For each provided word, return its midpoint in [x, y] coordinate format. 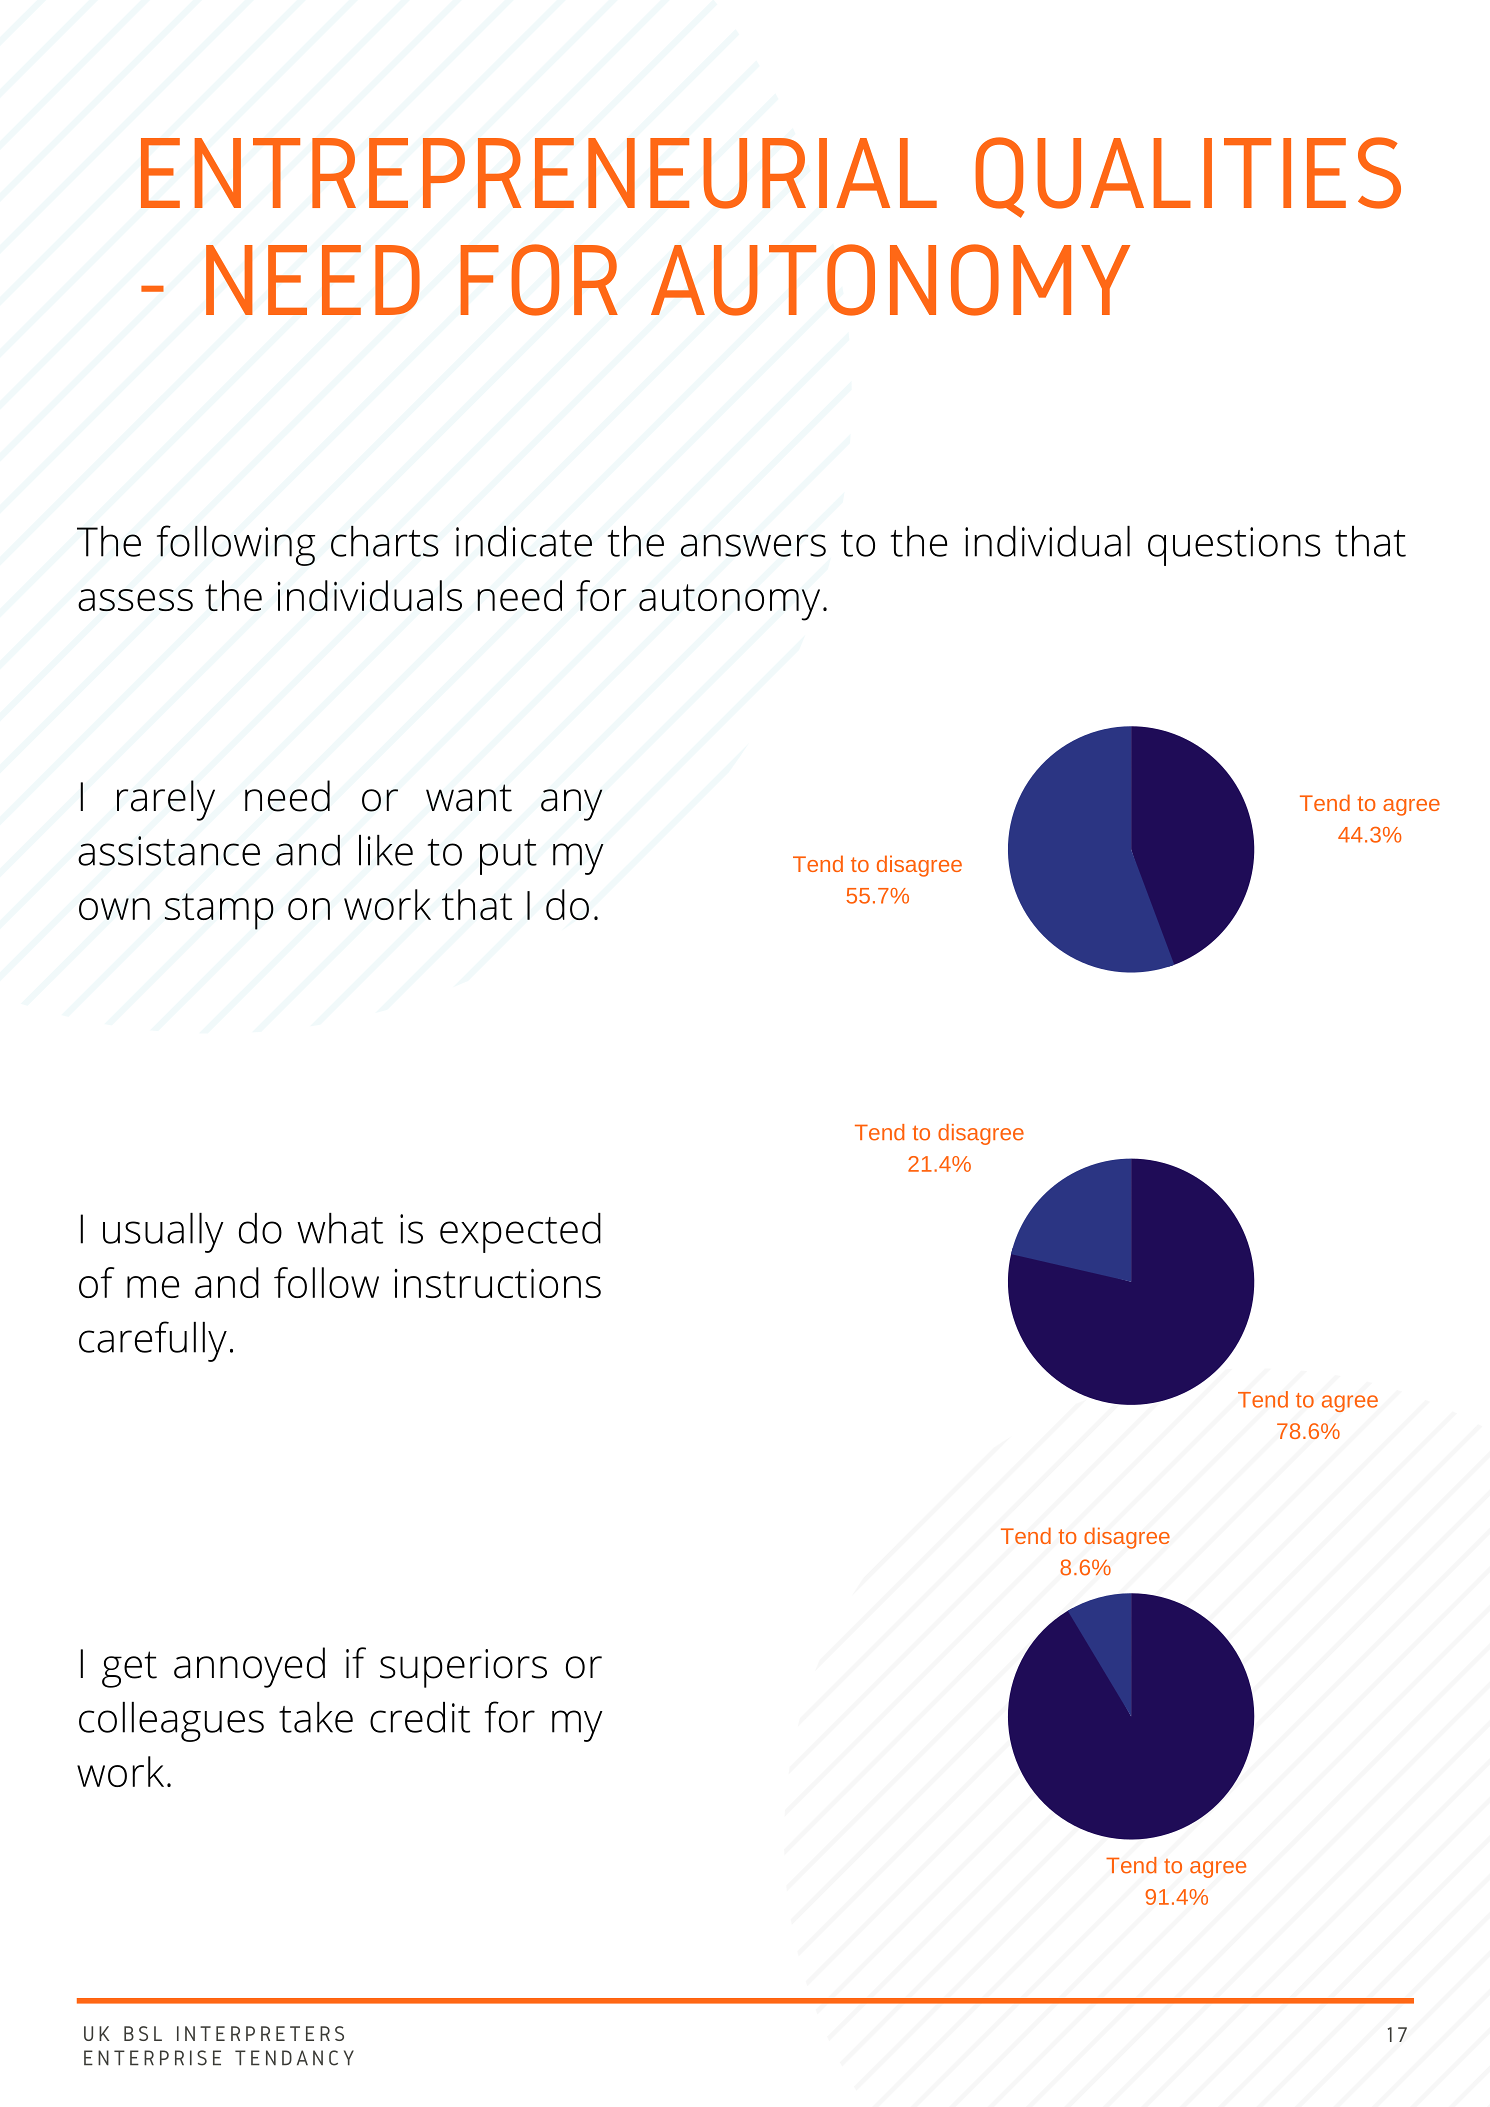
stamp [219, 911]
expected [520, 1233]
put [508, 857]
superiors [463, 1668]
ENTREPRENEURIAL [539, 173]
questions [1234, 546]
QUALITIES [1188, 177]
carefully [153, 1341]
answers [753, 545]
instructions [497, 1283]
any [571, 805]
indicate [524, 541]
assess [135, 600]
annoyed [249, 1667]
